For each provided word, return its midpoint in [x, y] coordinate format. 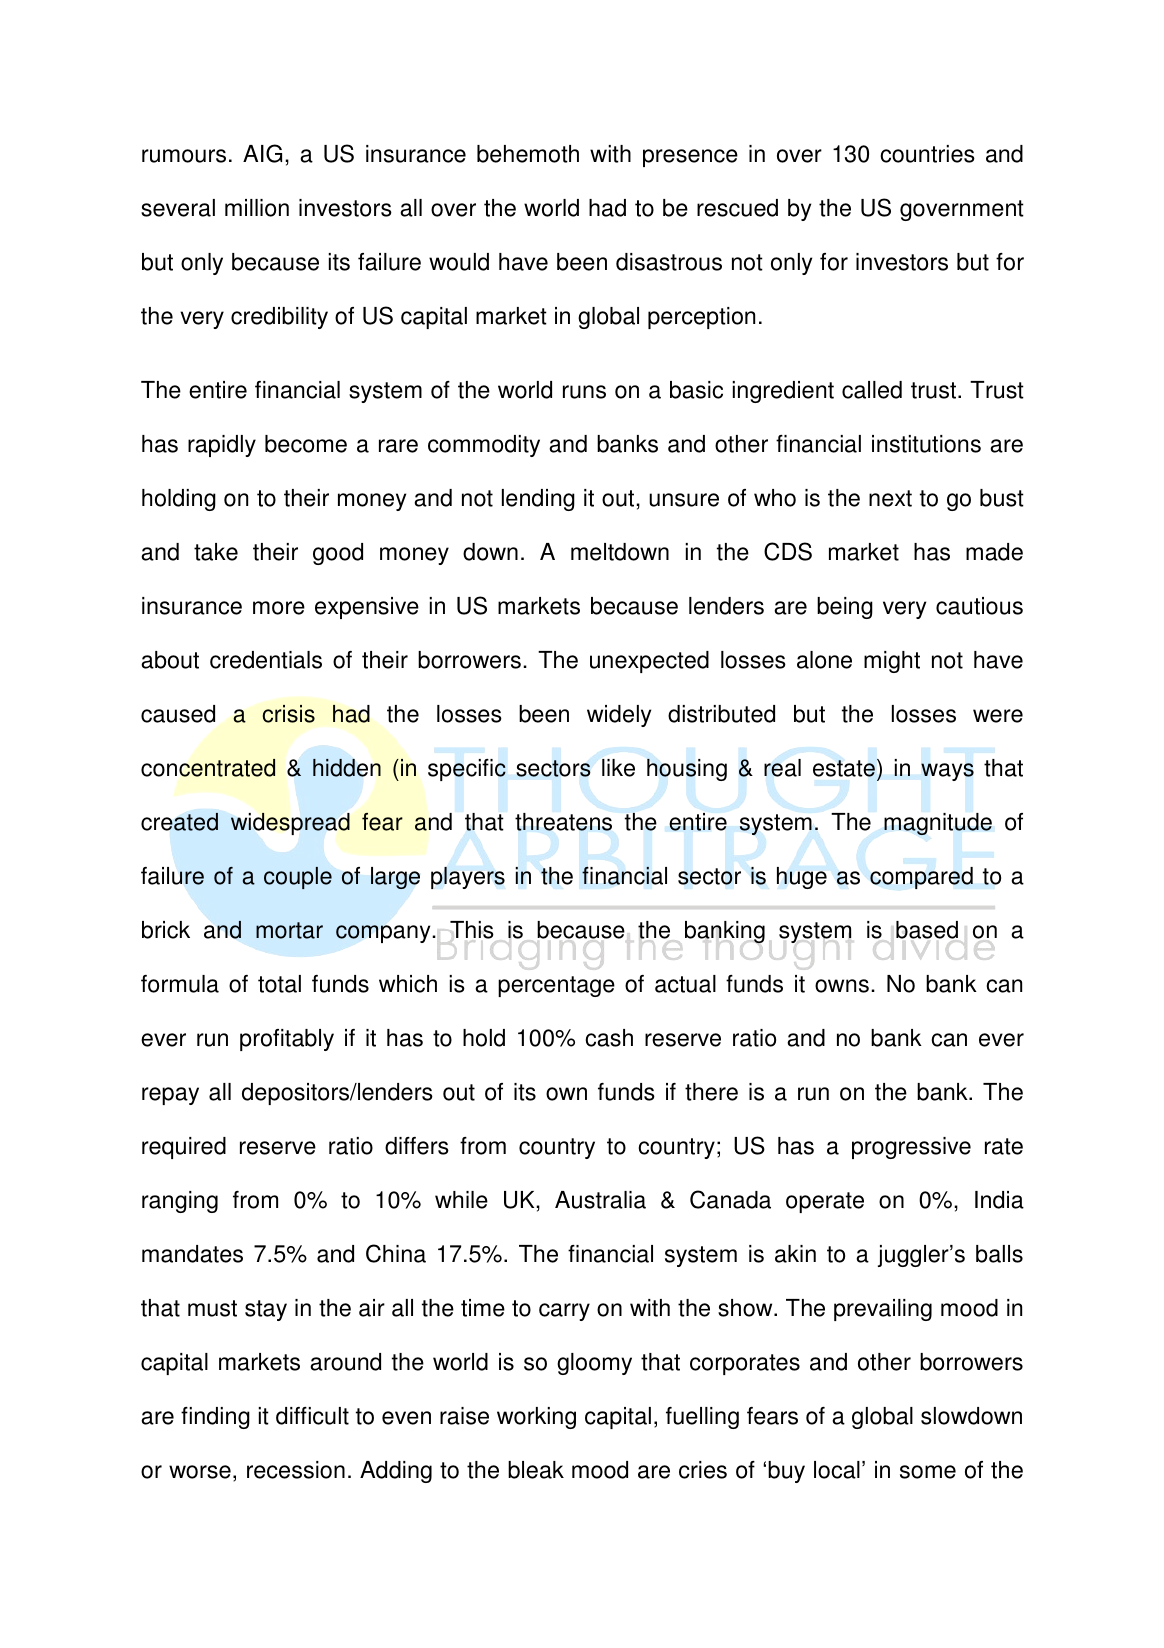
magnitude [938, 824]
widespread [290, 824]
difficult [312, 1416]
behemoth [528, 154]
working [536, 1418]
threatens [563, 822]
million [257, 208]
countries [927, 154]
